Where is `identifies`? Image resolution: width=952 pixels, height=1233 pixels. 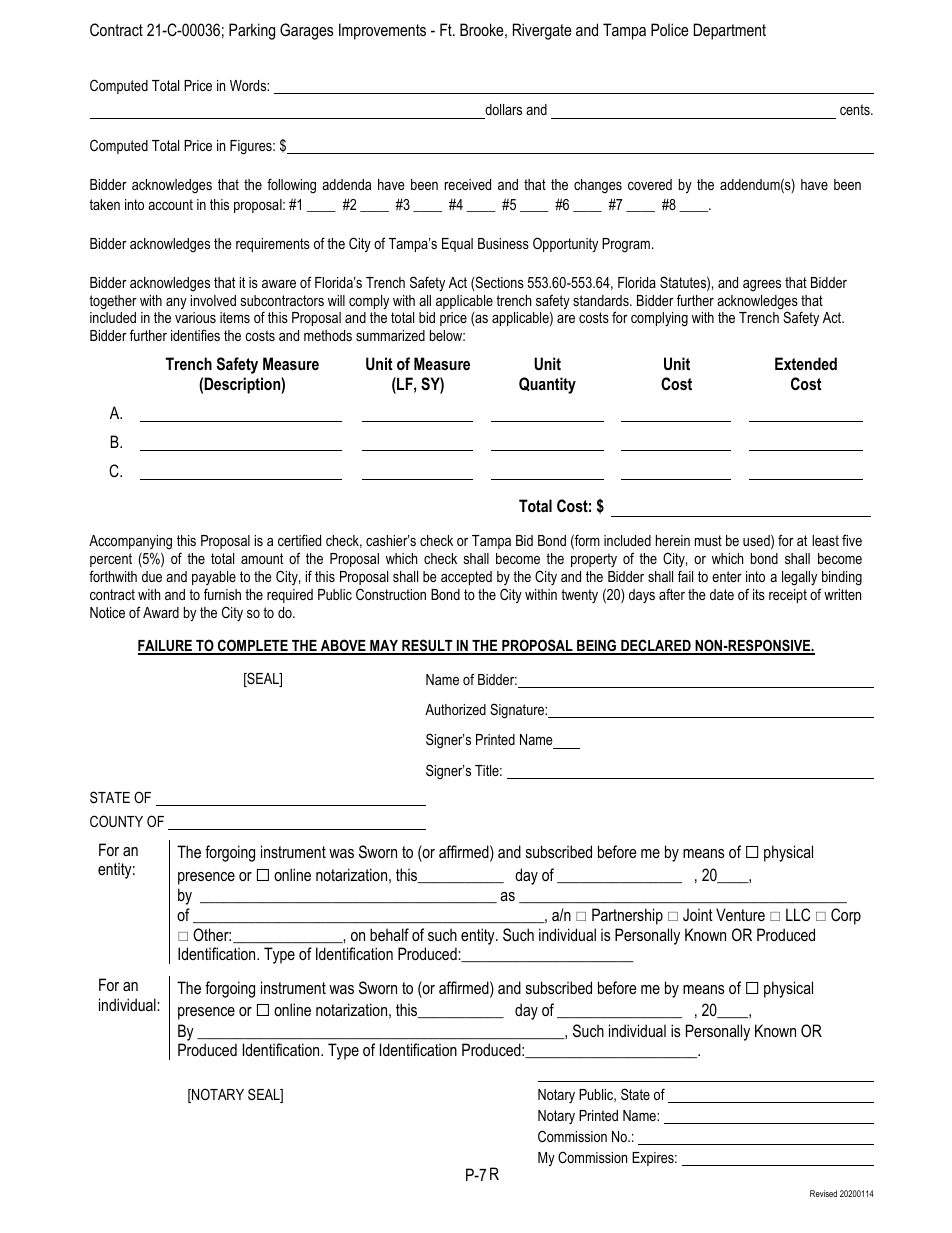
identifies is located at coordinates (195, 335).
